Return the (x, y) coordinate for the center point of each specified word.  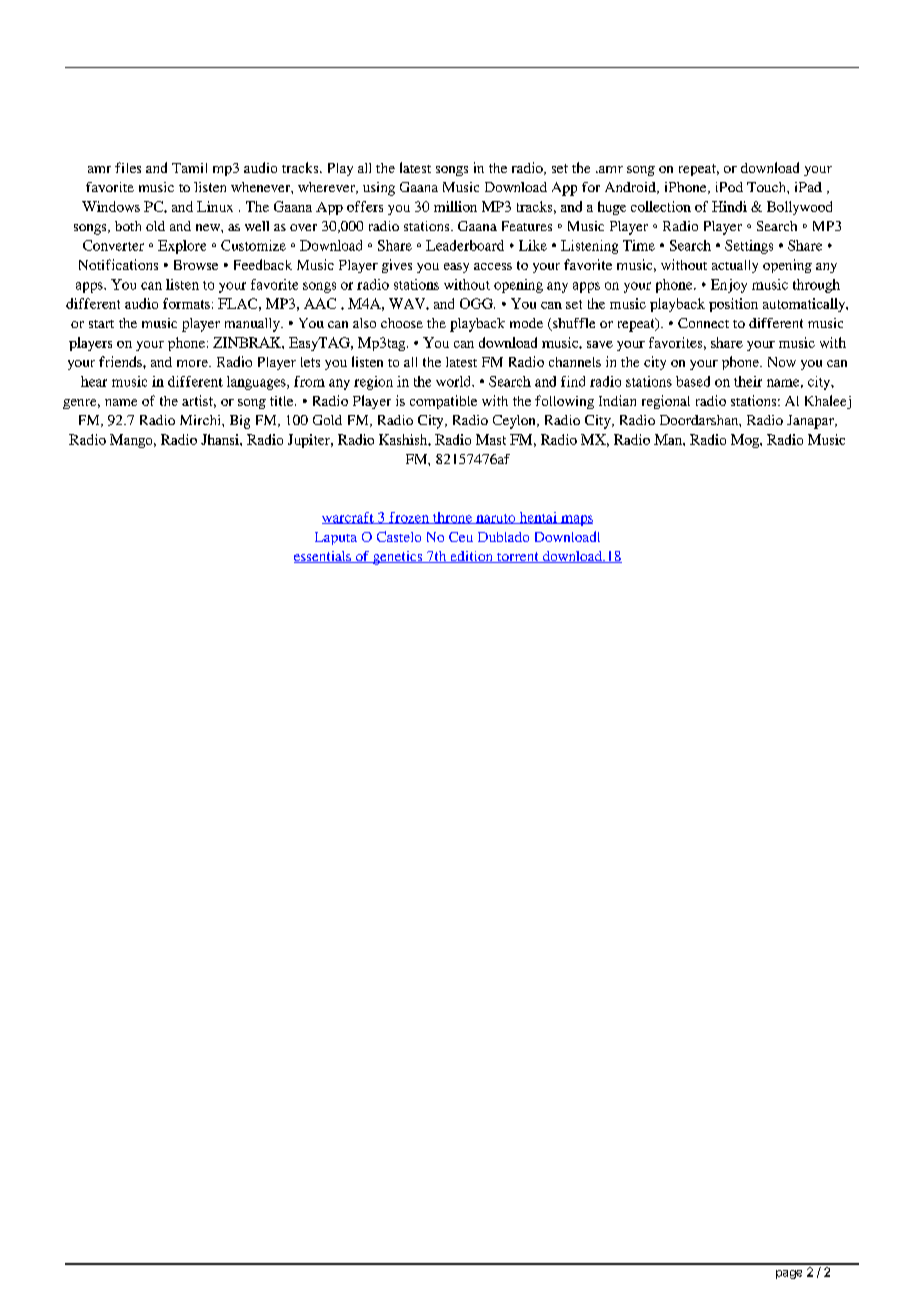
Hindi (729, 206)
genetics (397, 558)
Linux (215, 206)
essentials (323, 557)
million (455, 206)
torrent (518, 557)
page (789, 1274)
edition (471, 557)
